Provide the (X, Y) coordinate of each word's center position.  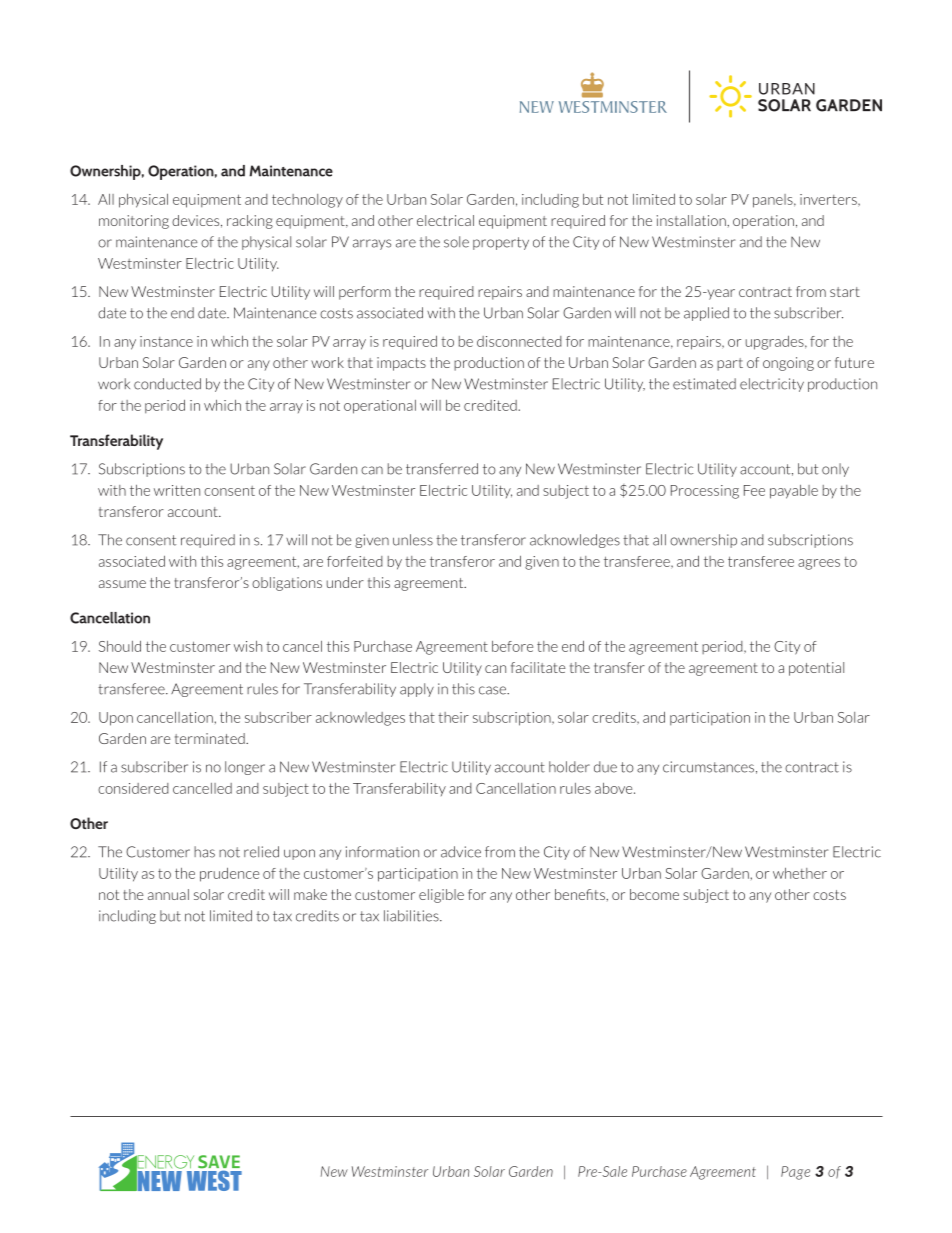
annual (168, 894)
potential (816, 669)
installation (692, 220)
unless (413, 540)
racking (250, 222)
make (310, 894)
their (453, 717)
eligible (441, 896)
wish (248, 646)
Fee (754, 490)
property (501, 243)
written (177, 490)
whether (800, 873)
